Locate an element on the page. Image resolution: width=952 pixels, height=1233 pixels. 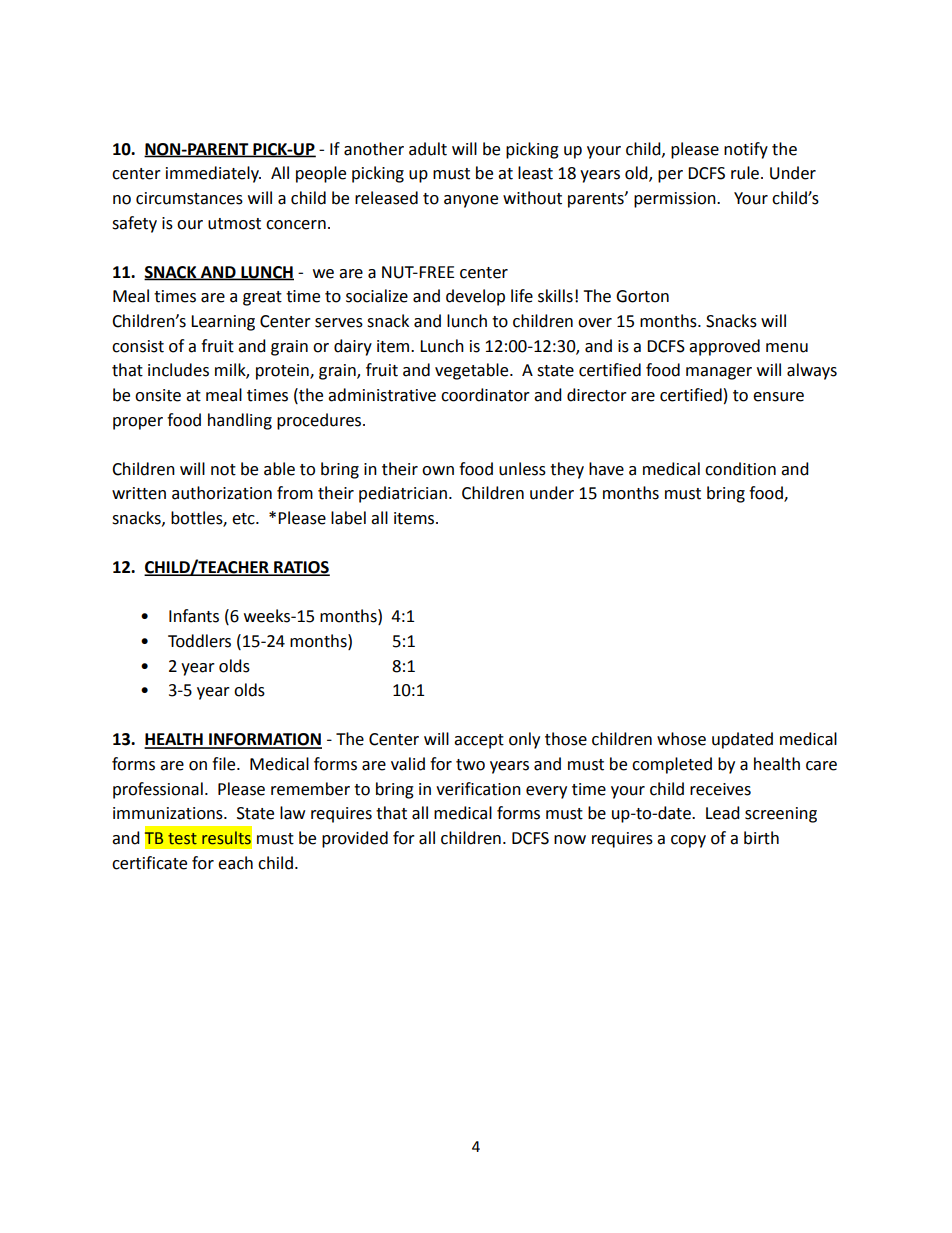
now is located at coordinates (570, 840).
